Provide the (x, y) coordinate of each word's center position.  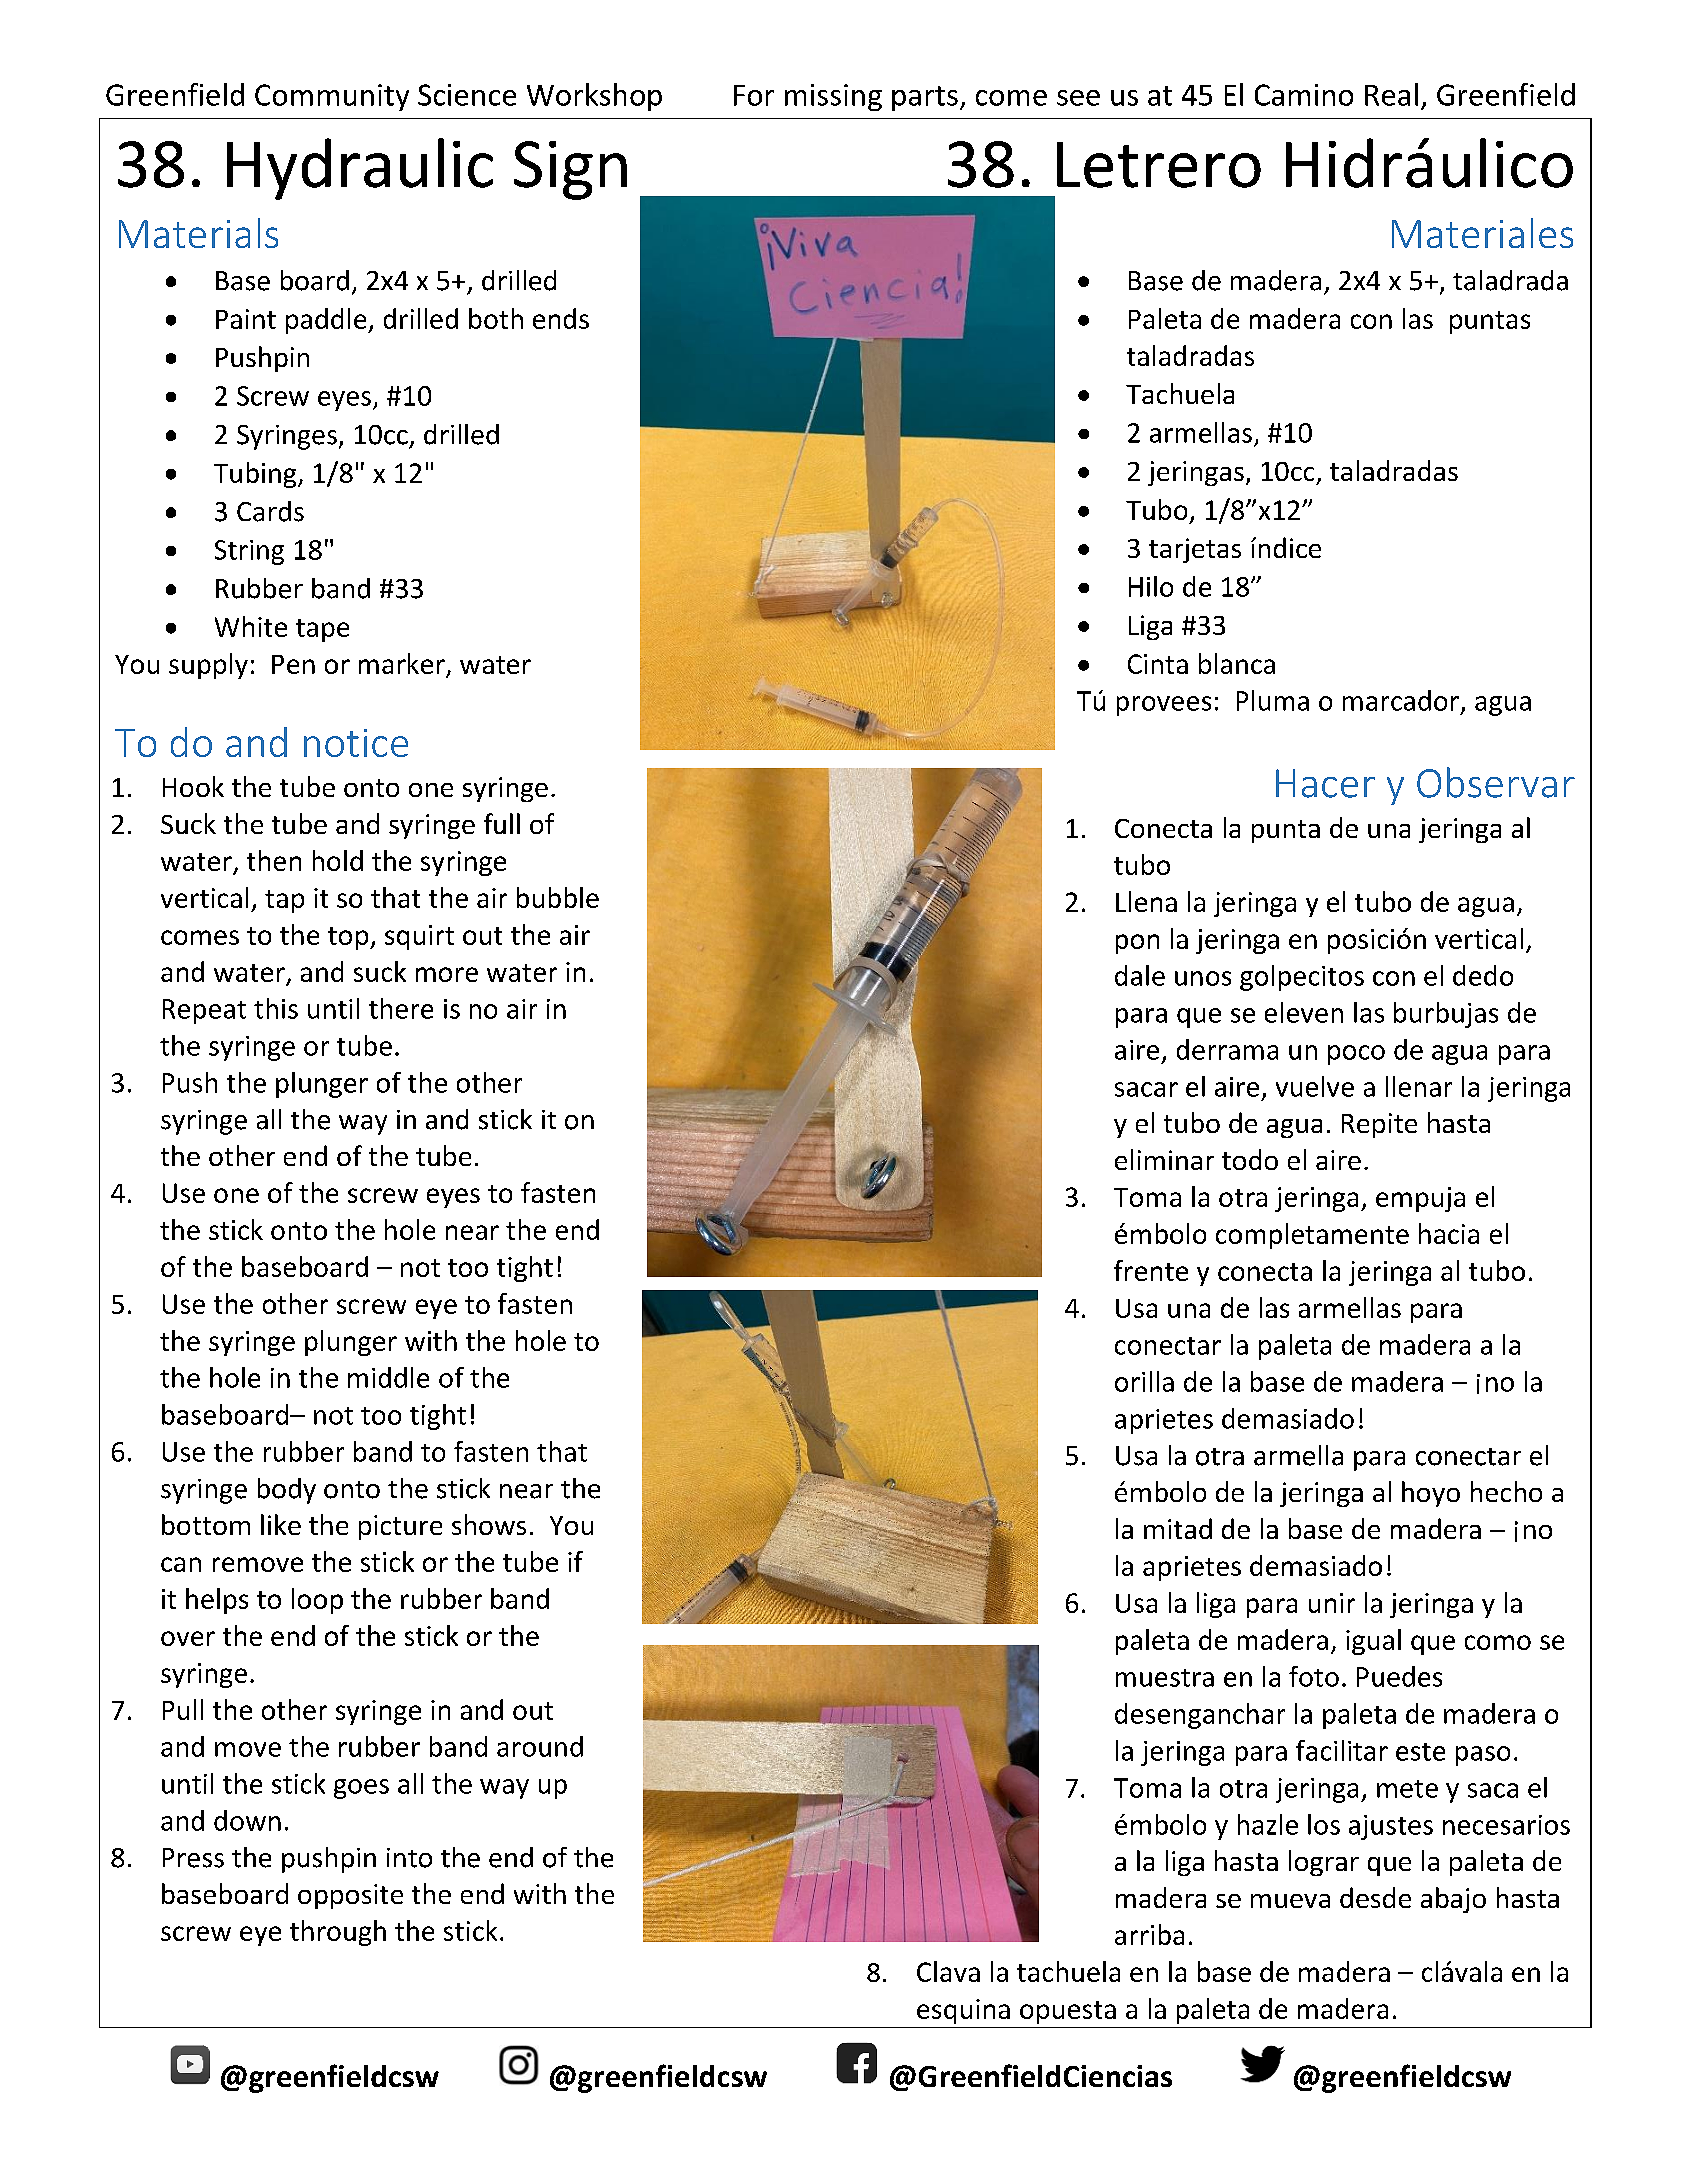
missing (833, 97)
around (540, 1746)
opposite (350, 1896)
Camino (1304, 95)
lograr (1324, 1863)
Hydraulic (360, 169)
